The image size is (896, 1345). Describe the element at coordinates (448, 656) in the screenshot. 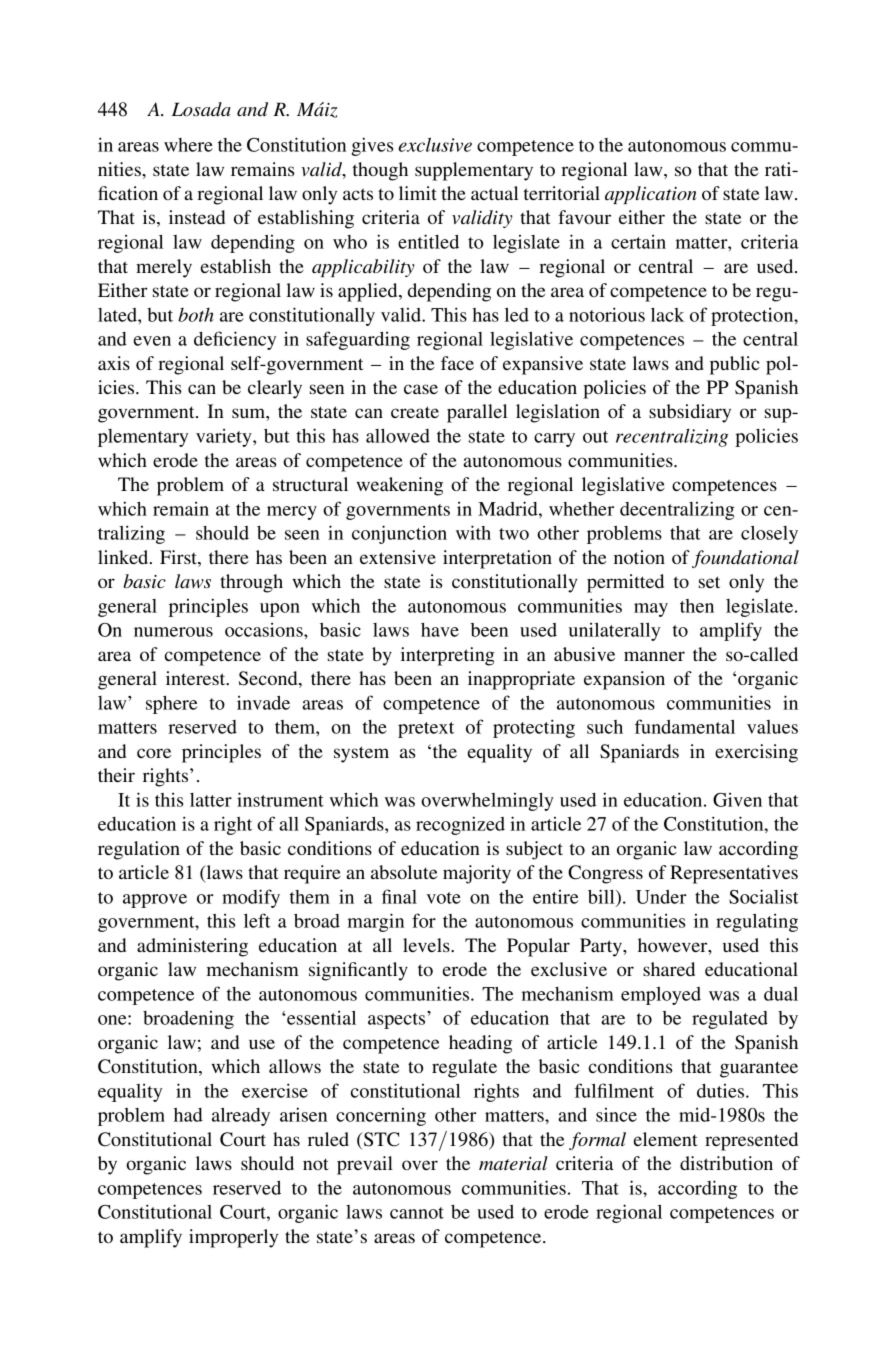

I see `interpreting` at that location.
